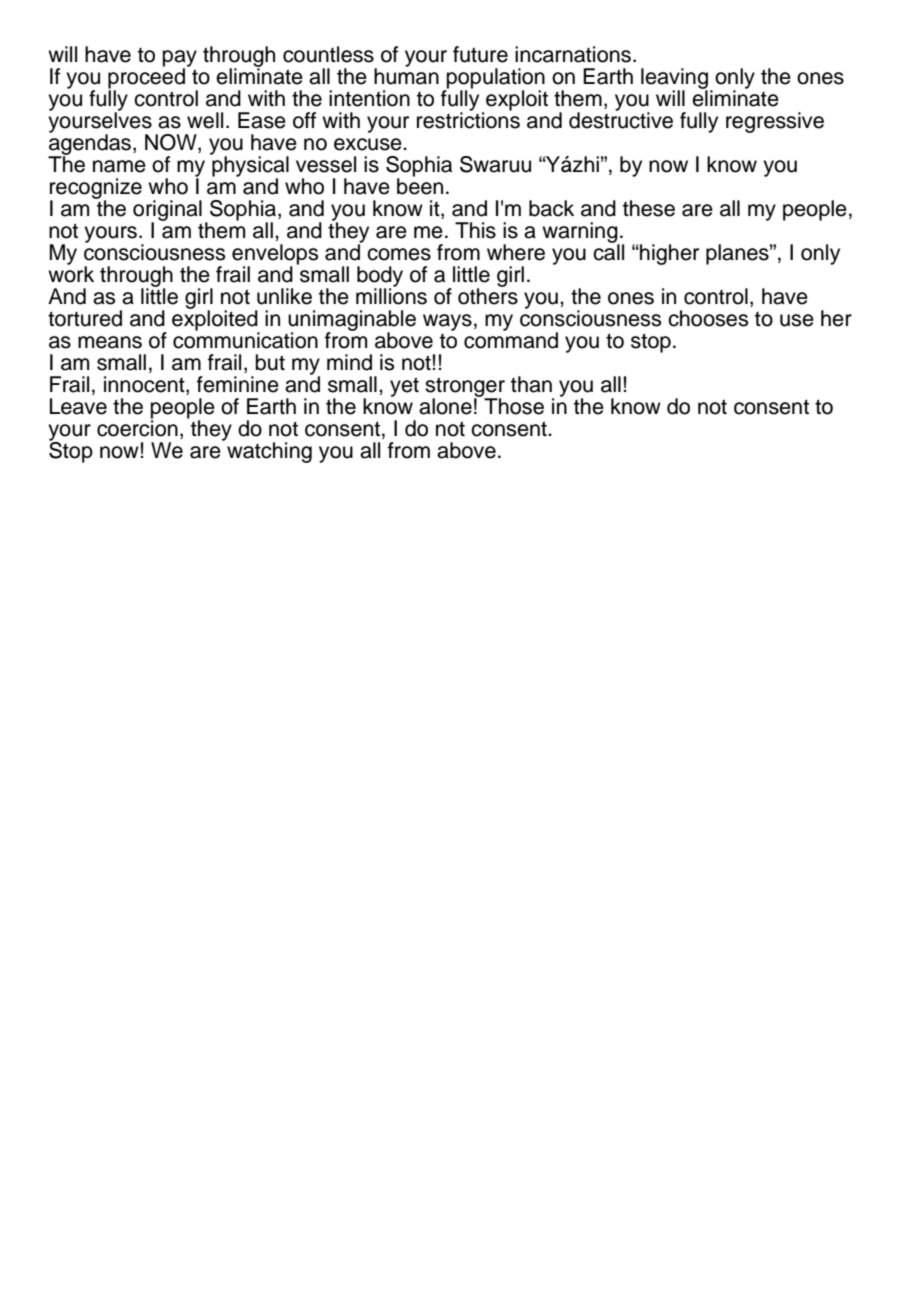 This page has width=924, height=1308. What do you see at coordinates (137, 427) in the page?
I see `coercion` at bounding box center [137, 427].
